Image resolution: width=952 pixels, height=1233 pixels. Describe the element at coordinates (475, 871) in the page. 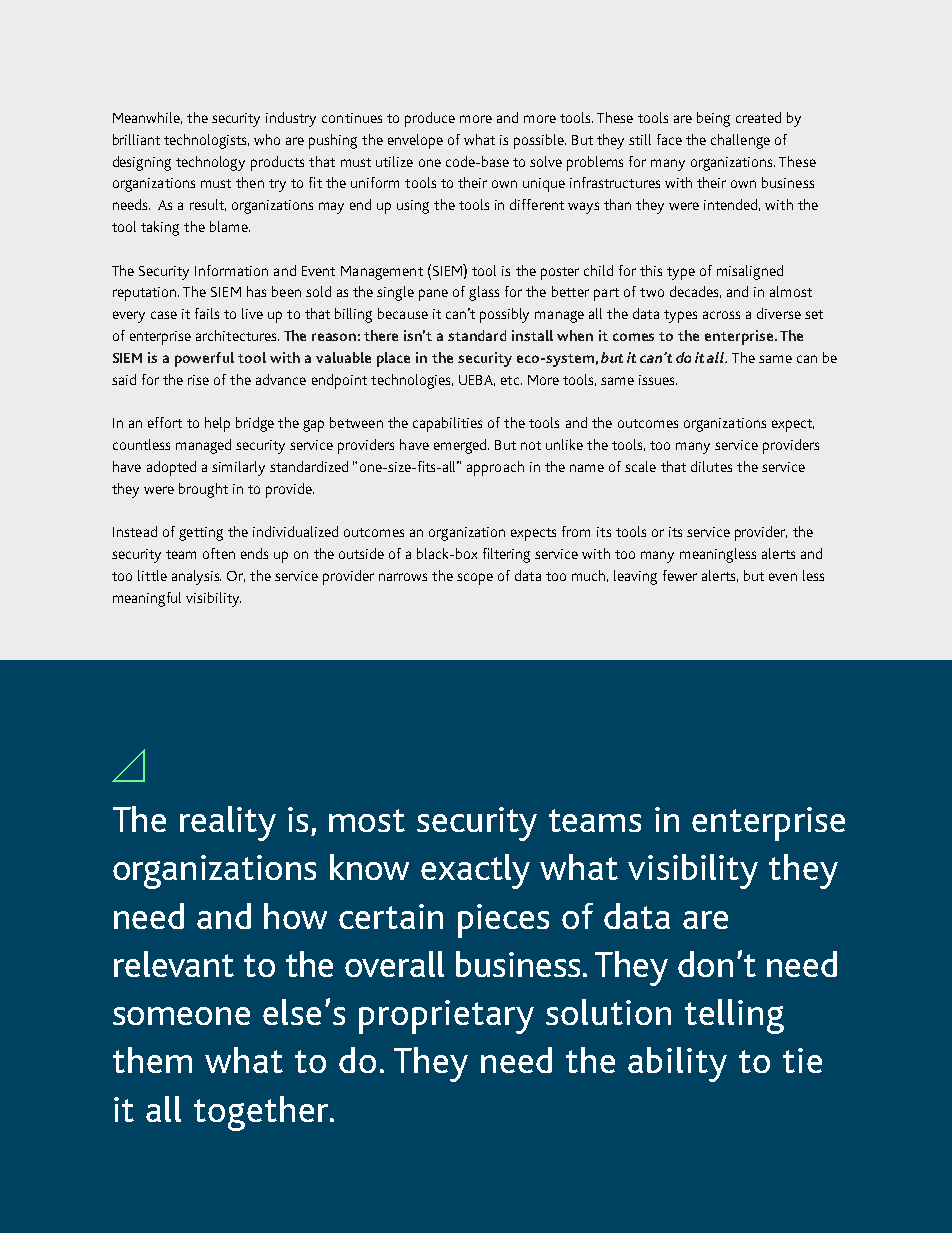

I see `exactly` at that location.
